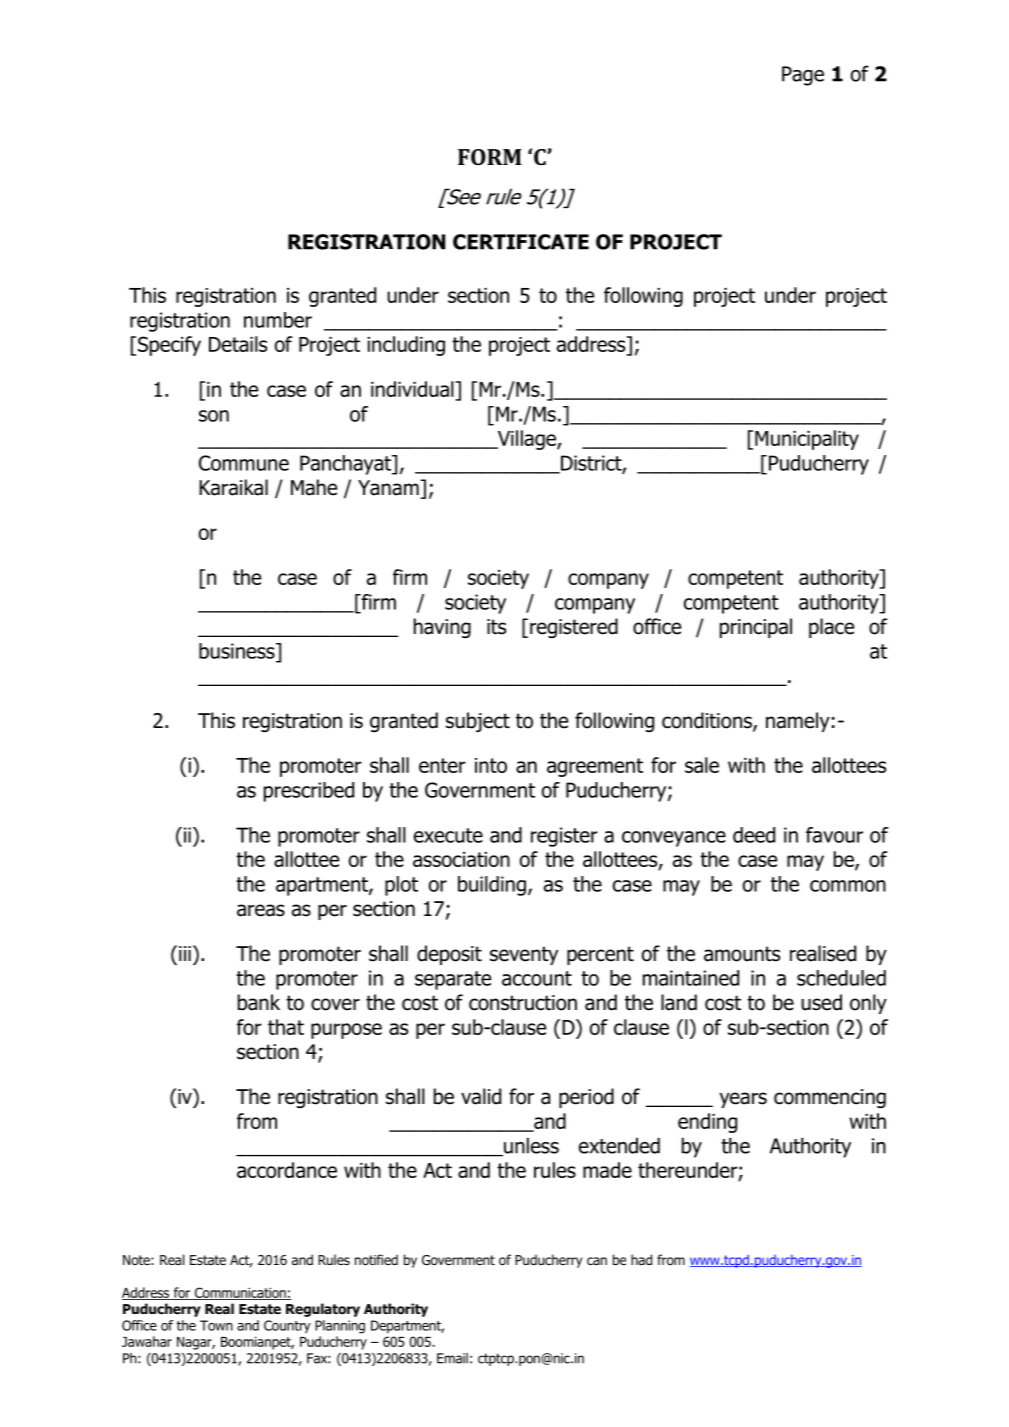 This screenshot has height=1427, width=1009. What do you see at coordinates (523, 1003) in the screenshot?
I see `construction` at bounding box center [523, 1003].
